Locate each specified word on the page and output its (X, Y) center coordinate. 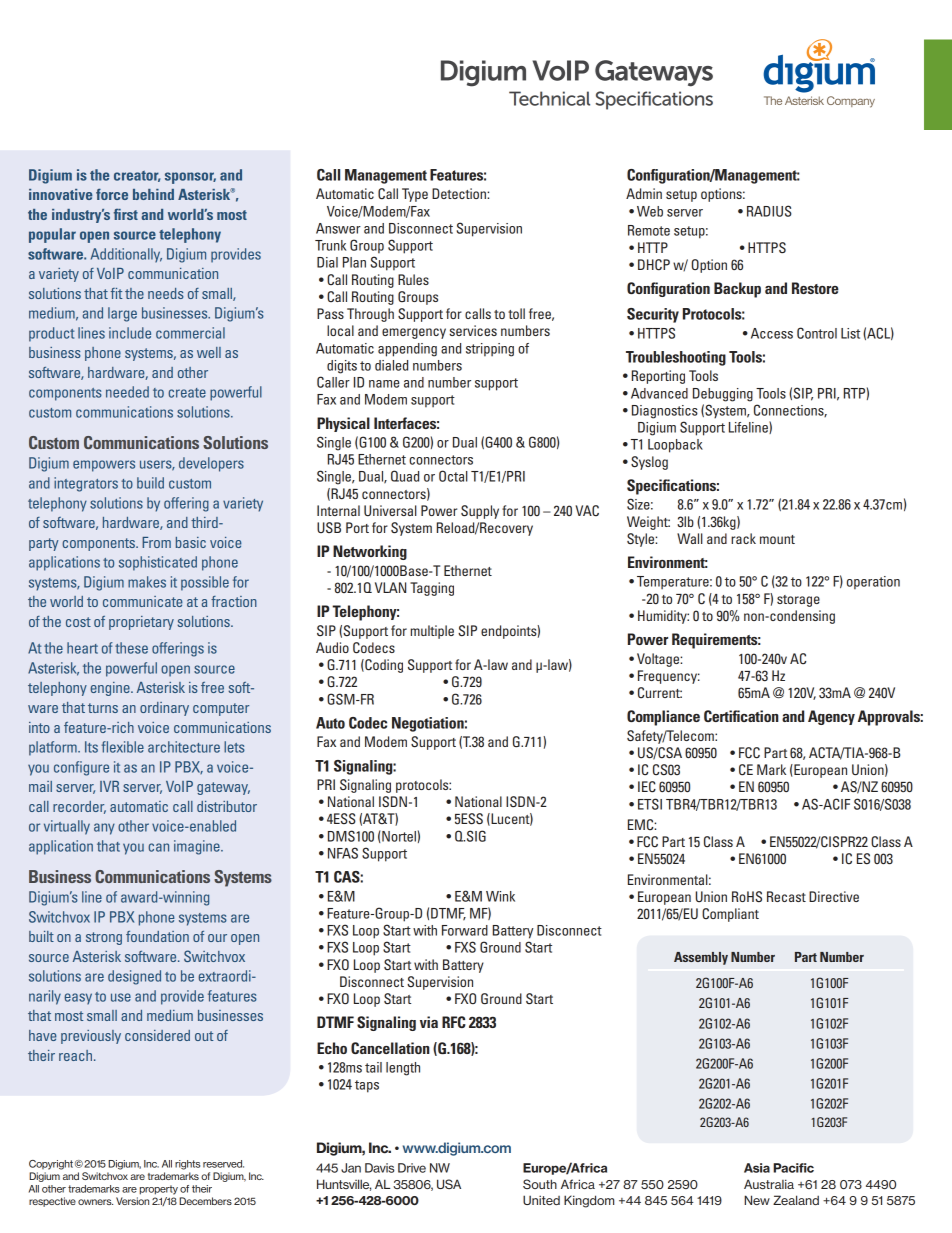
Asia (757, 1168)
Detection (460, 193)
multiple (432, 632)
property (159, 1190)
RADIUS (769, 211)
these (131, 648)
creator (137, 176)
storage (798, 601)
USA (449, 1184)
